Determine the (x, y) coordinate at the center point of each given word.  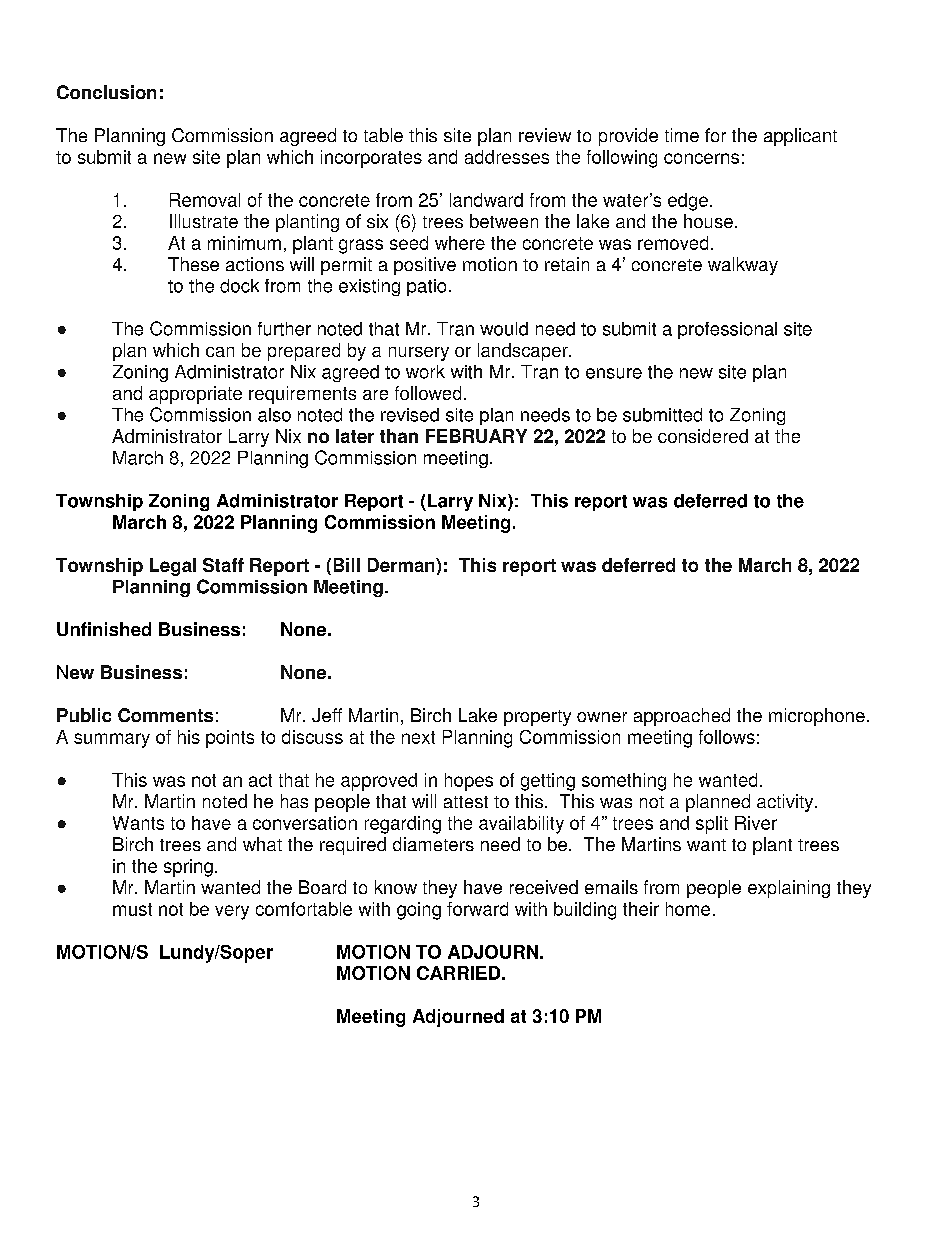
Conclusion (106, 92)
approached (682, 717)
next (418, 737)
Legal (173, 567)
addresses (507, 157)
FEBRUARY (476, 436)
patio (426, 287)
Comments (165, 715)
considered (703, 436)
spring (188, 868)
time (682, 135)
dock (239, 286)
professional (727, 330)
